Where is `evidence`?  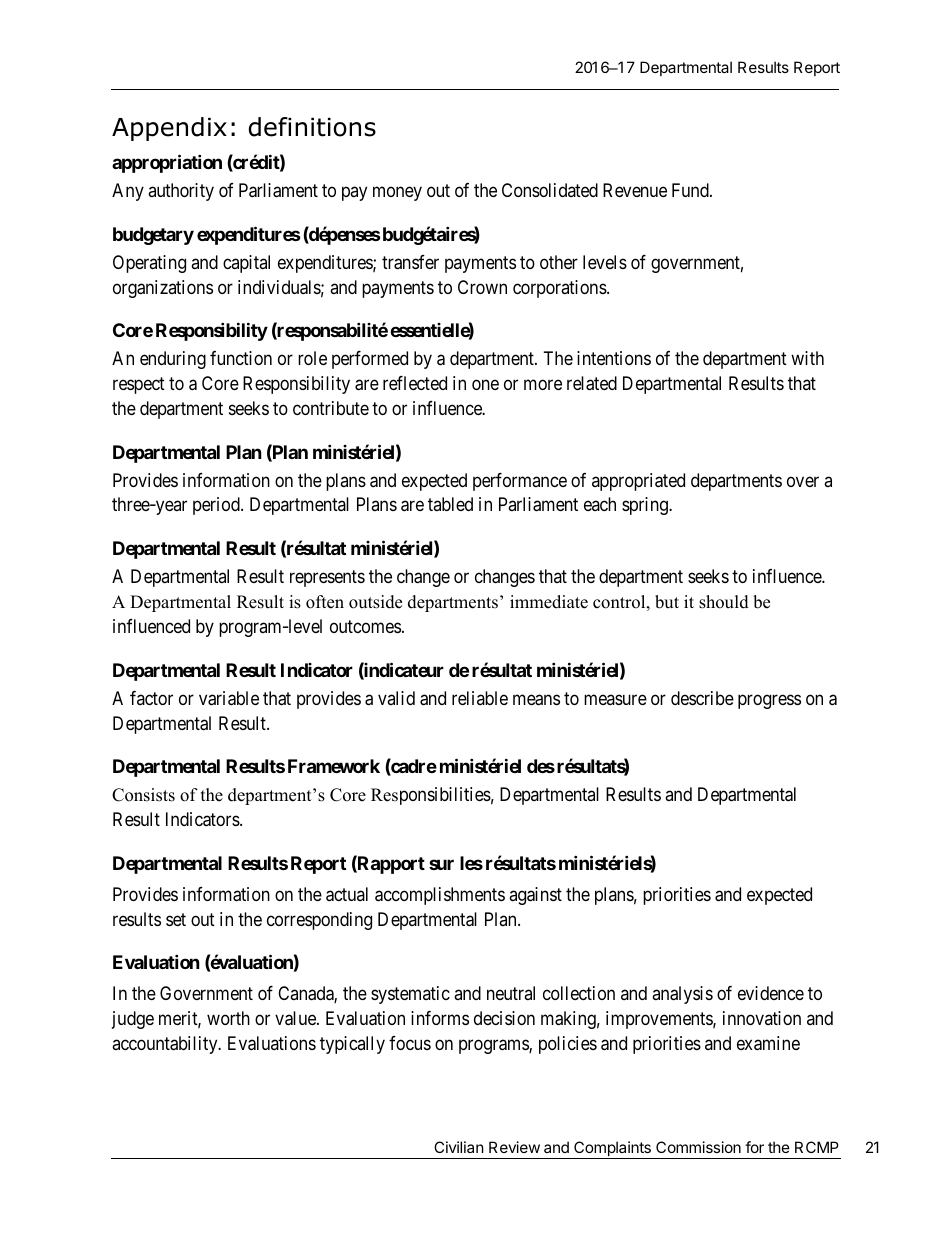 evidence is located at coordinates (771, 993).
